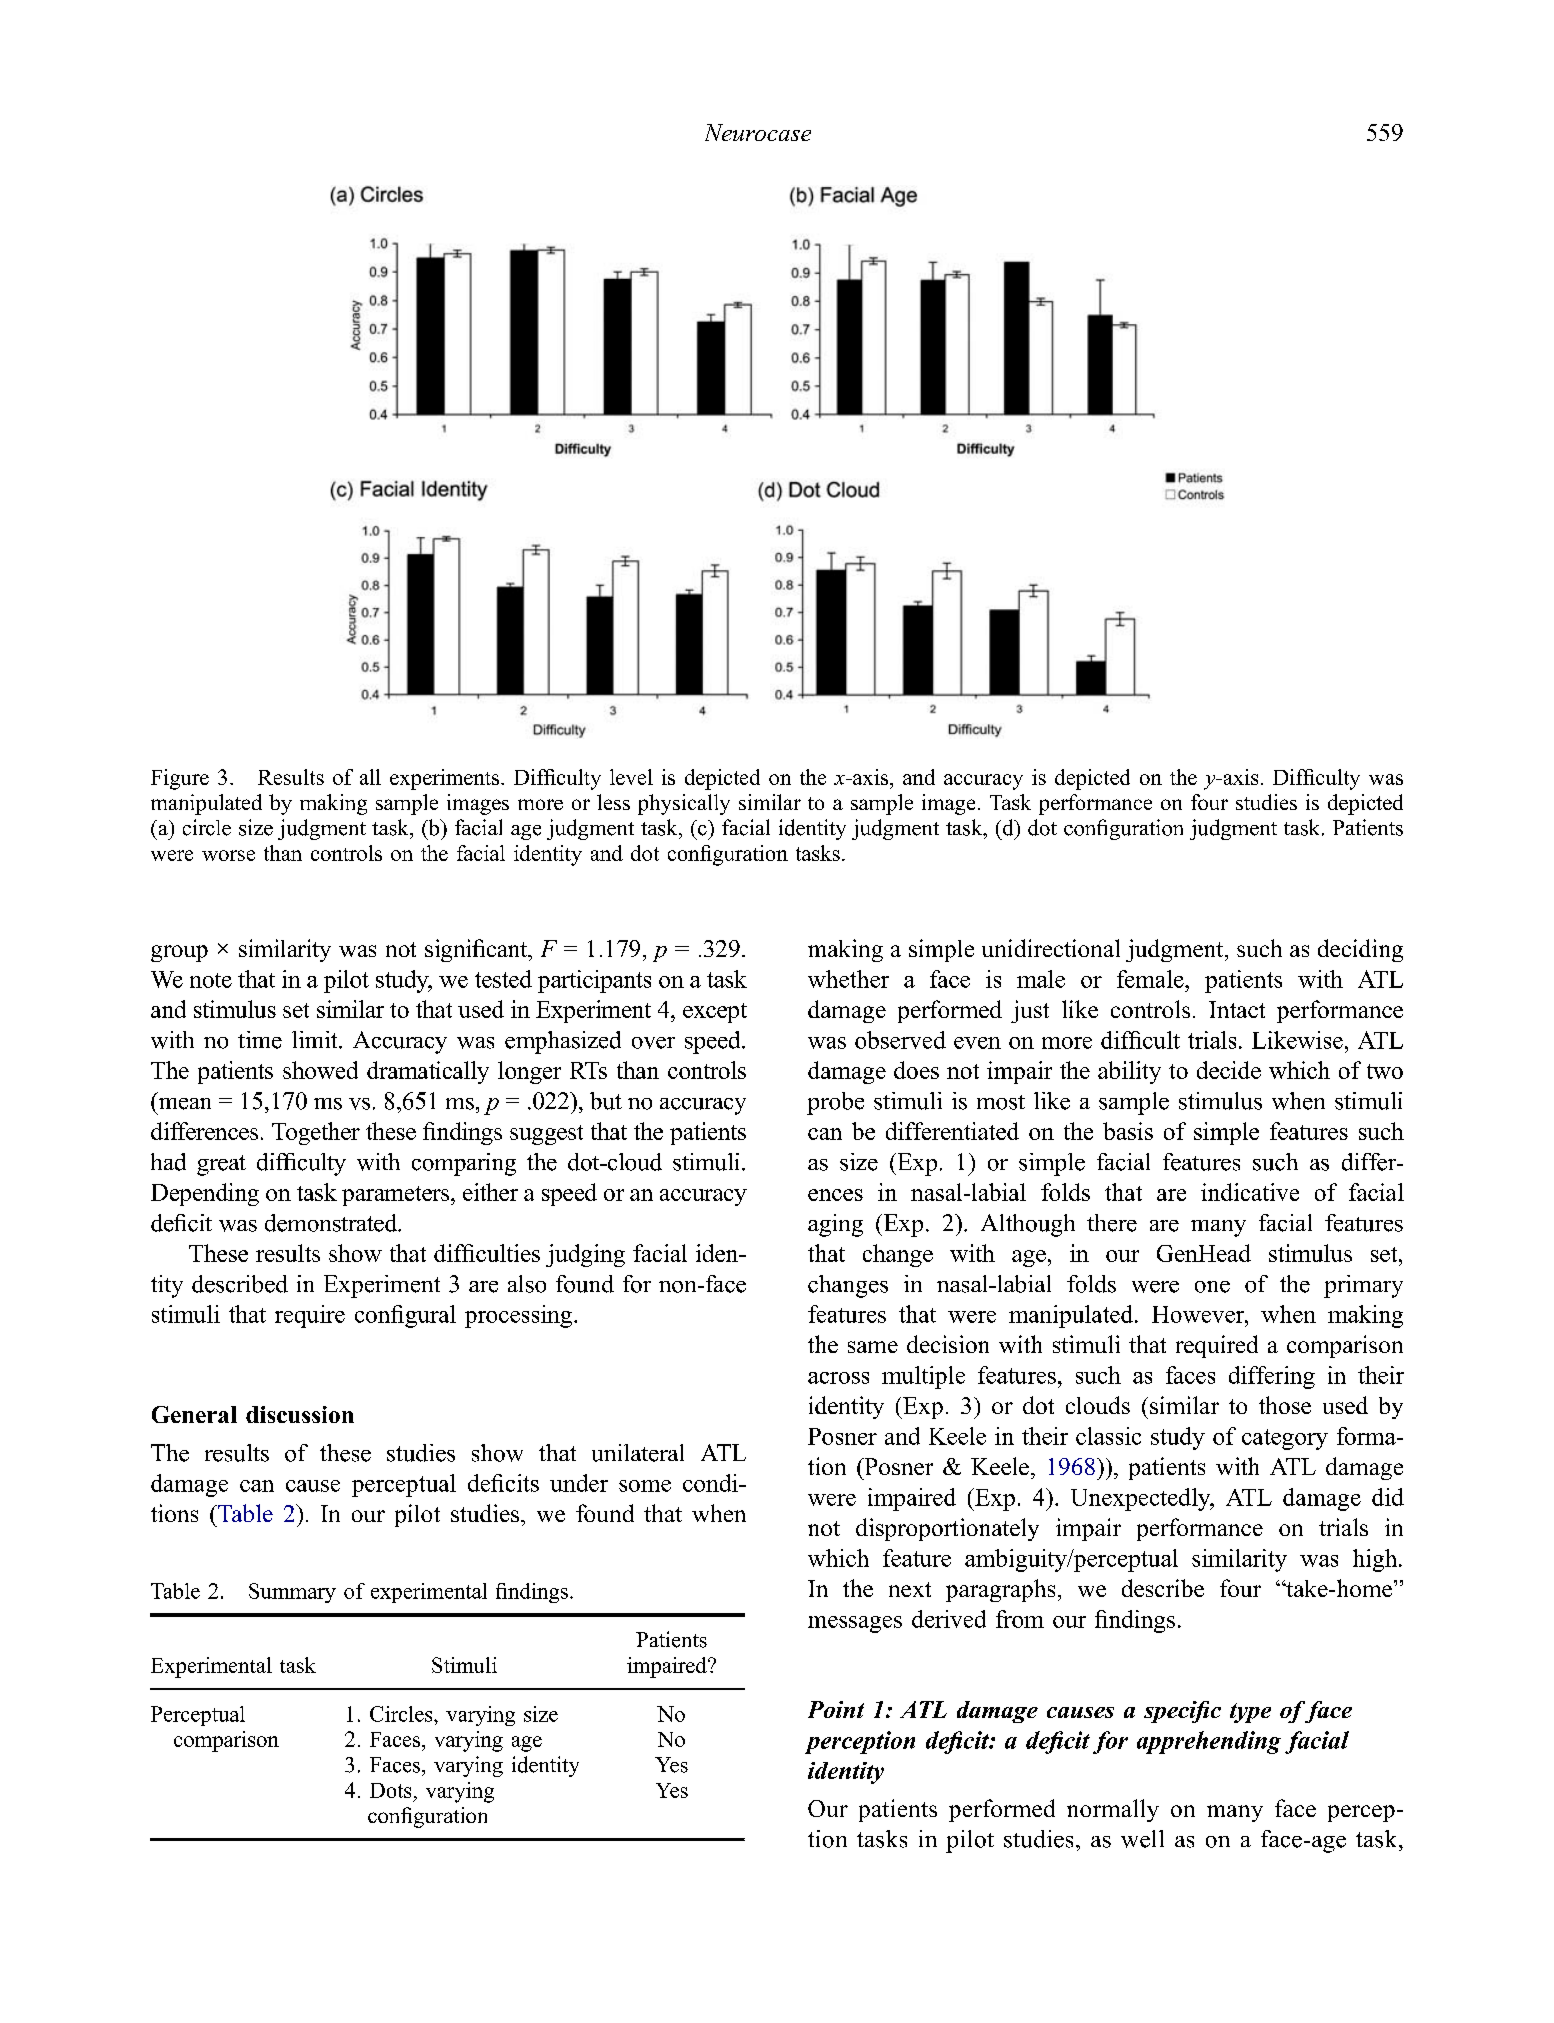  Describe the element at coordinates (684, 804) in the page. I see `physically` at that location.
